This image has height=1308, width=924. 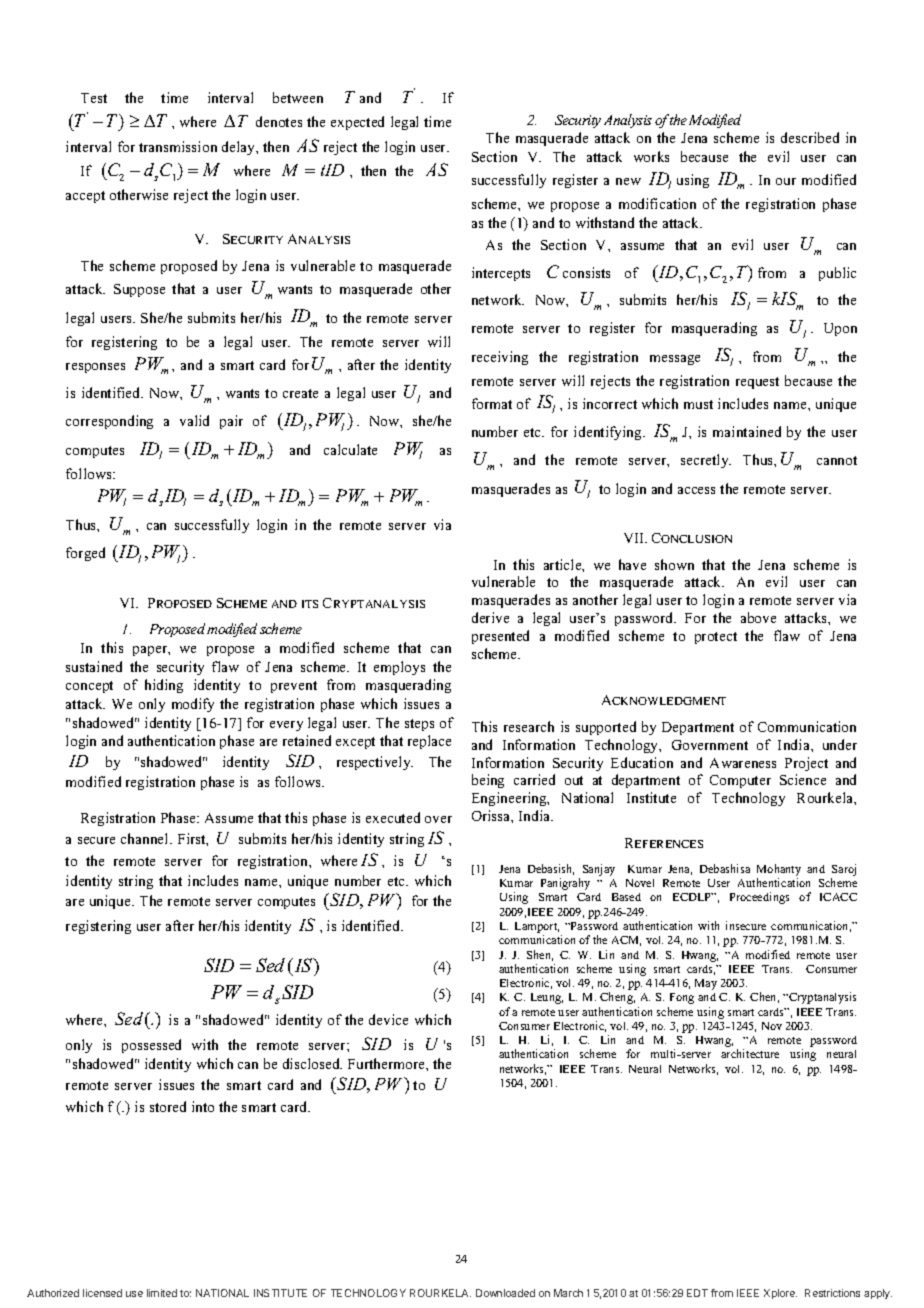 I want to click on executed, so click(x=393, y=817).
